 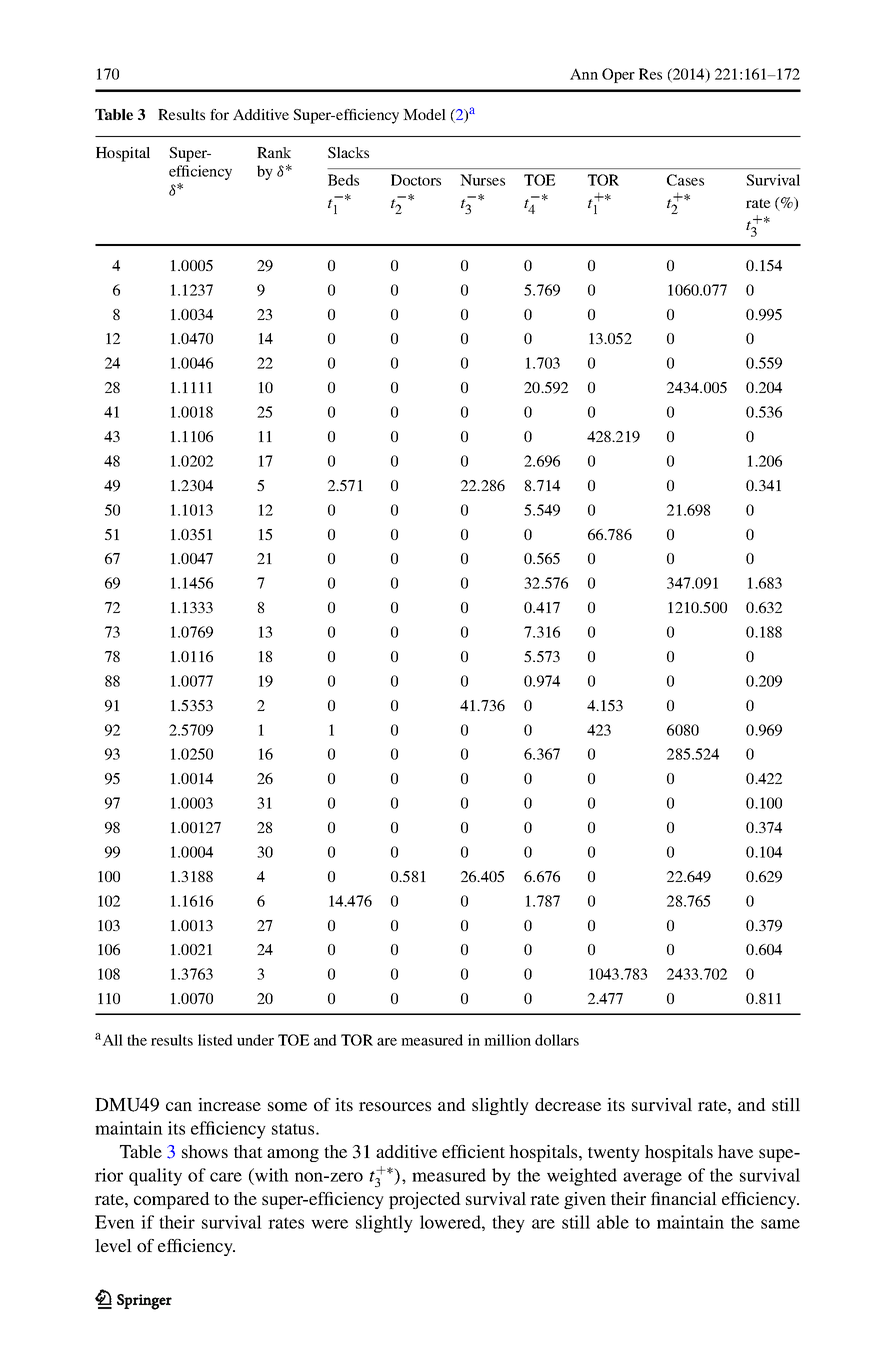 I want to click on Model, so click(x=424, y=114).
